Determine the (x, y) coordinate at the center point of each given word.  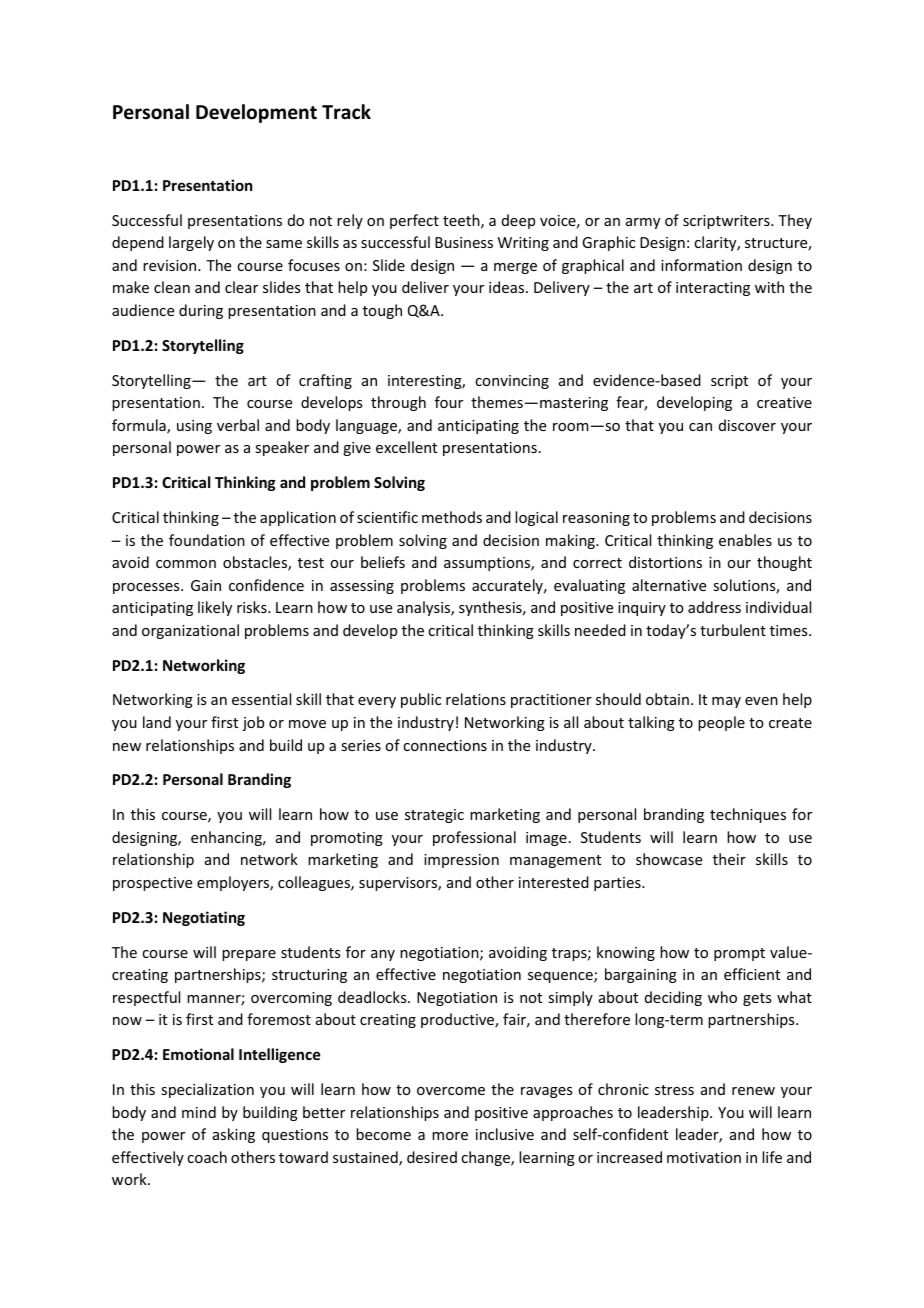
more (450, 1136)
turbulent (733, 630)
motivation (704, 1157)
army (643, 223)
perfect (414, 221)
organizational (190, 631)
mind (199, 1112)
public (421, 700)
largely (191, 243)
